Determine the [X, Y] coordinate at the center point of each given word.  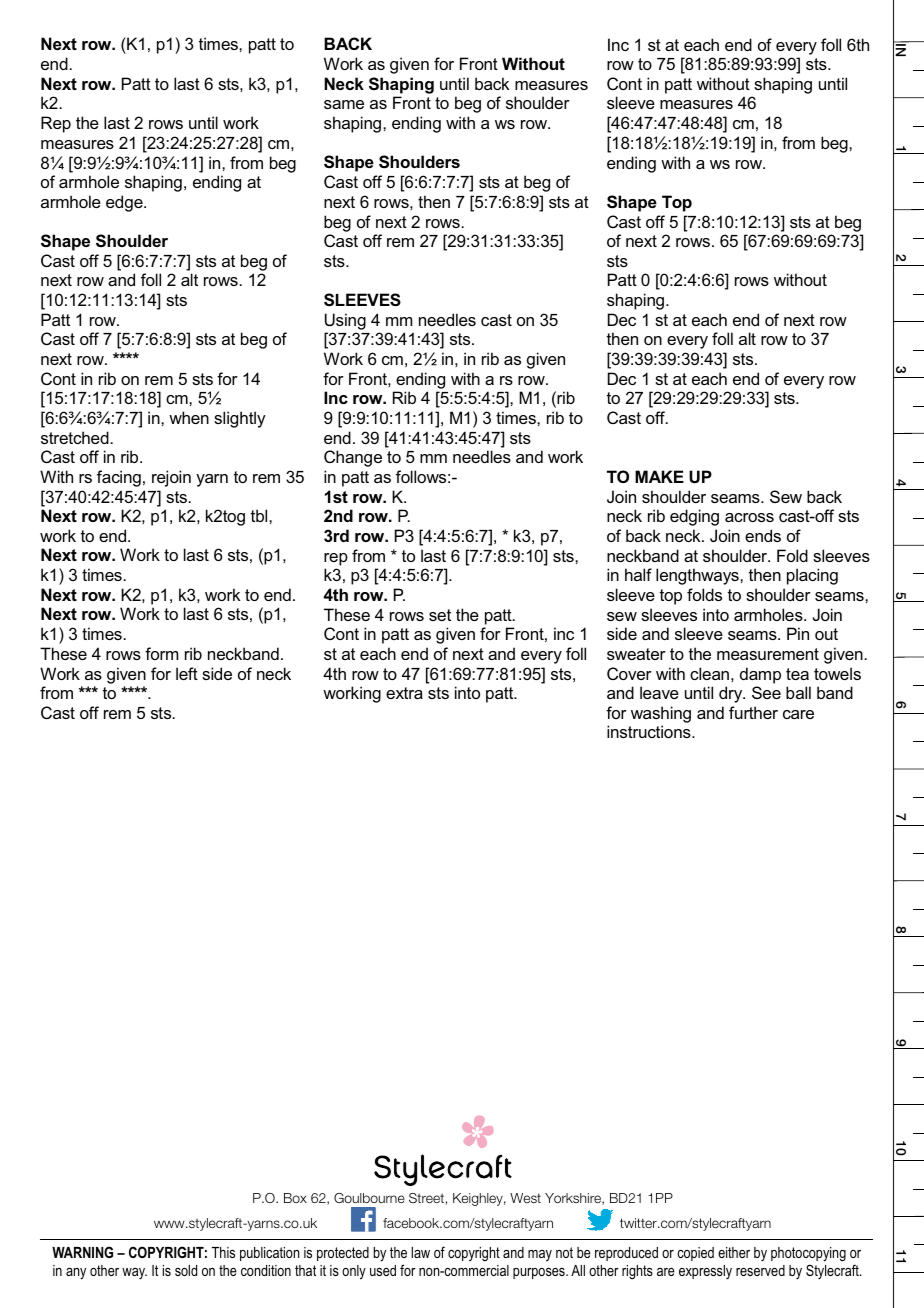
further [753, 712]
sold [186, 1270]
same [344, 104]
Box [295, 1198]
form [161, 653]
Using [345, 321]
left [187, 673]
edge [125, 203]
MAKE [659, 476]
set [440, 615]
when [189, 417]
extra [404, 693]
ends [763, 535]
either [734, 1252]
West [525, 1198]
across [749, 517]
